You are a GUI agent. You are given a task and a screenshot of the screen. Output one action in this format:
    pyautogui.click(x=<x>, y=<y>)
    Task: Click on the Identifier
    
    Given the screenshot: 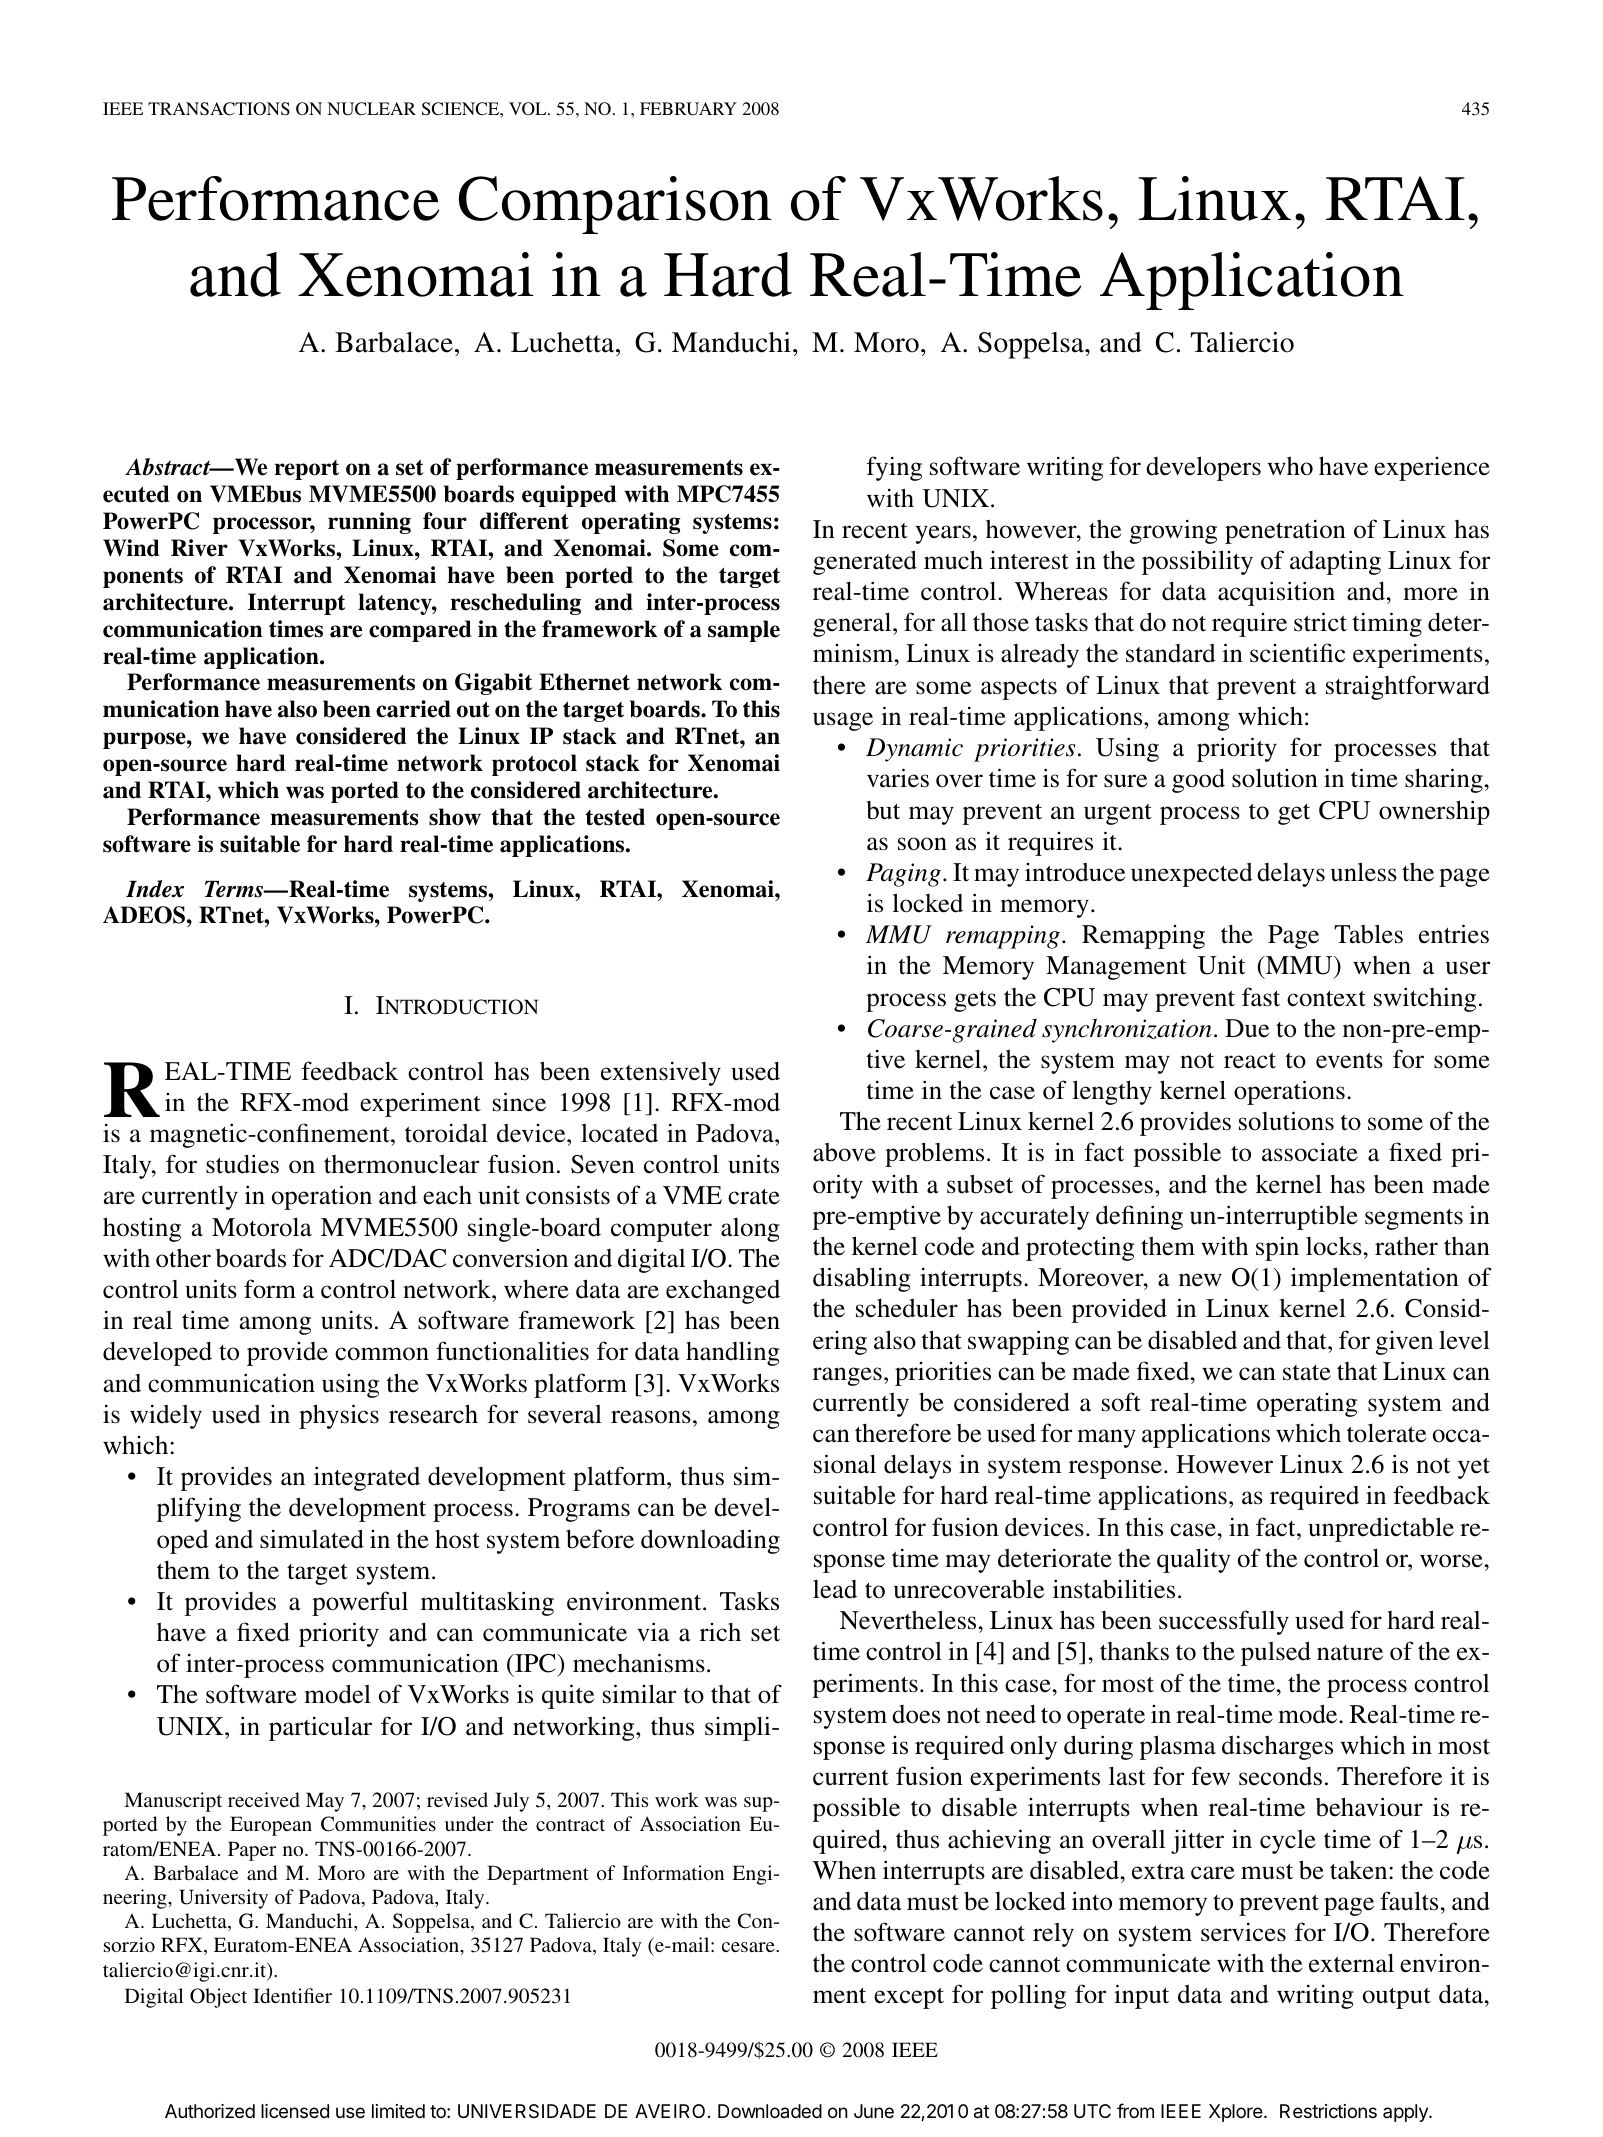 What is the action you would take?
    pyautogui.click(x=292, y=1995)
